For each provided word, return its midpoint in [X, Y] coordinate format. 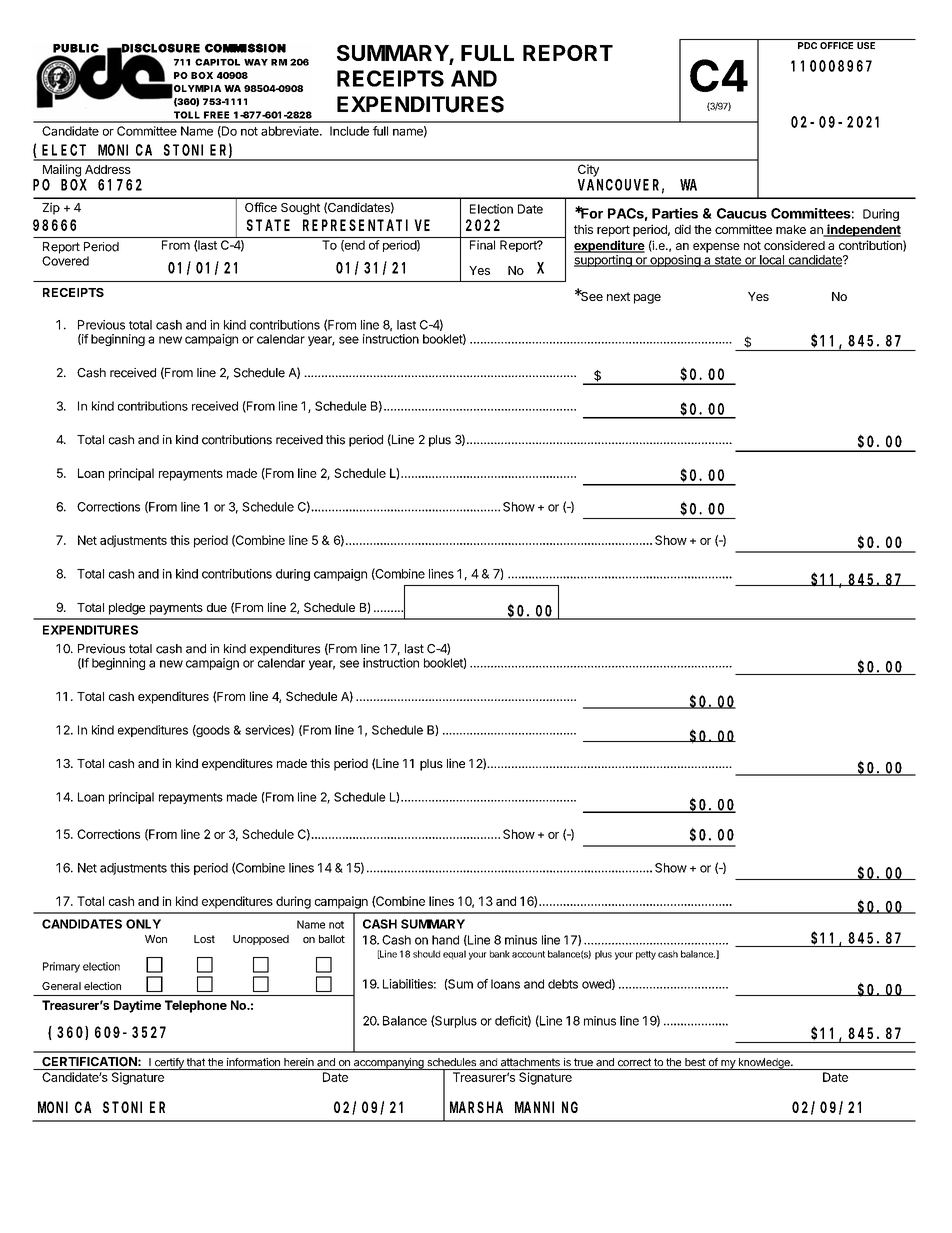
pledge [127, 609]
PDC [807, 45]
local [772, 261]
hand [445, 940]
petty [646, 955]
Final [482, 245]
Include [349, 131]
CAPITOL [217, 62]
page [647, 299]
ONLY [143, 924]
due [217, 607]
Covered [65, 261]
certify [169, 1064]
